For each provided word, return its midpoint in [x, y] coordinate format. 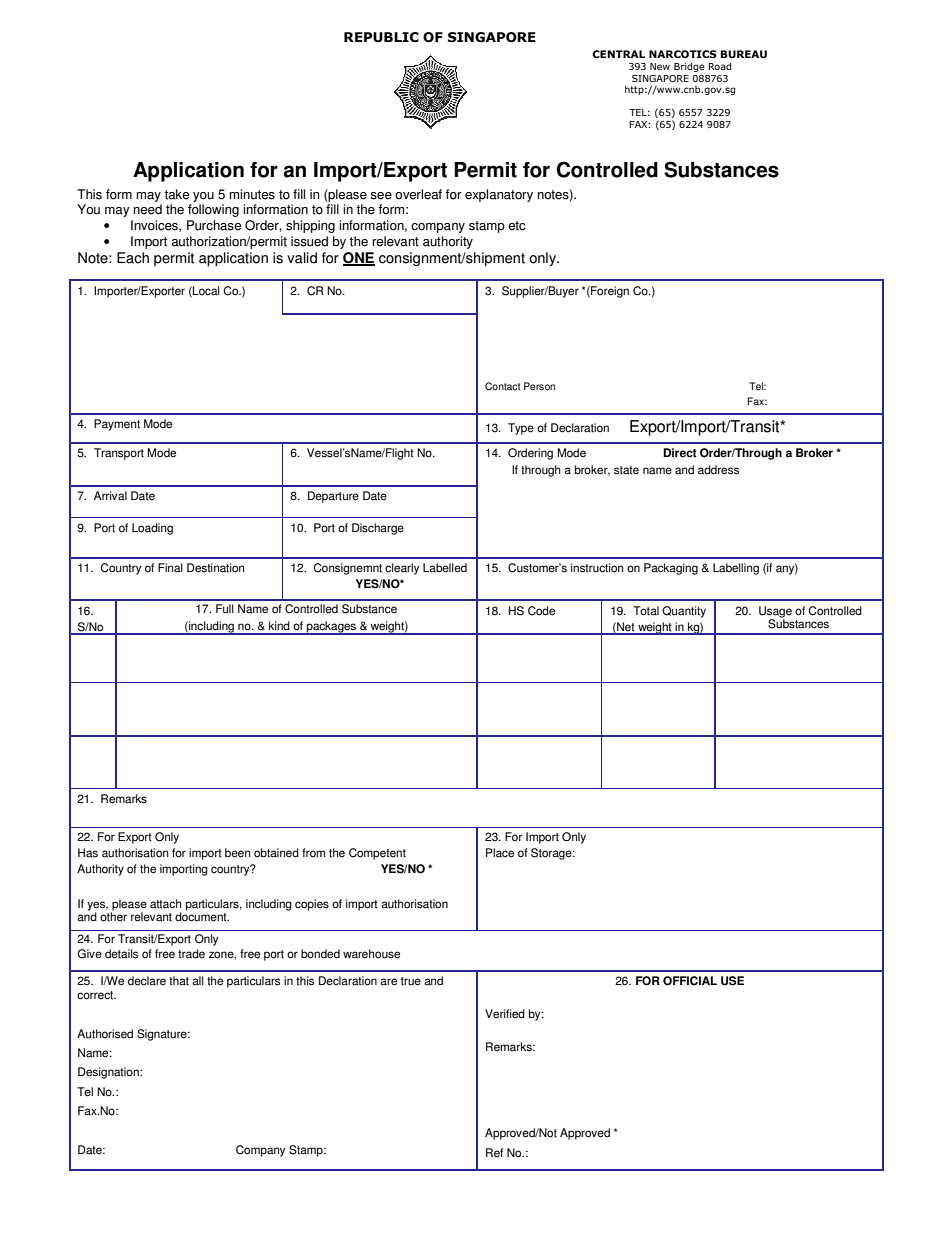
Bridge [689, 67]
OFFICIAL [690, 981]
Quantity [684, 612]
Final [170, 568]
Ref [494, 1153]
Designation [109, 1073]
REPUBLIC [381, 37]
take [176, 194]
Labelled [445, 568]
